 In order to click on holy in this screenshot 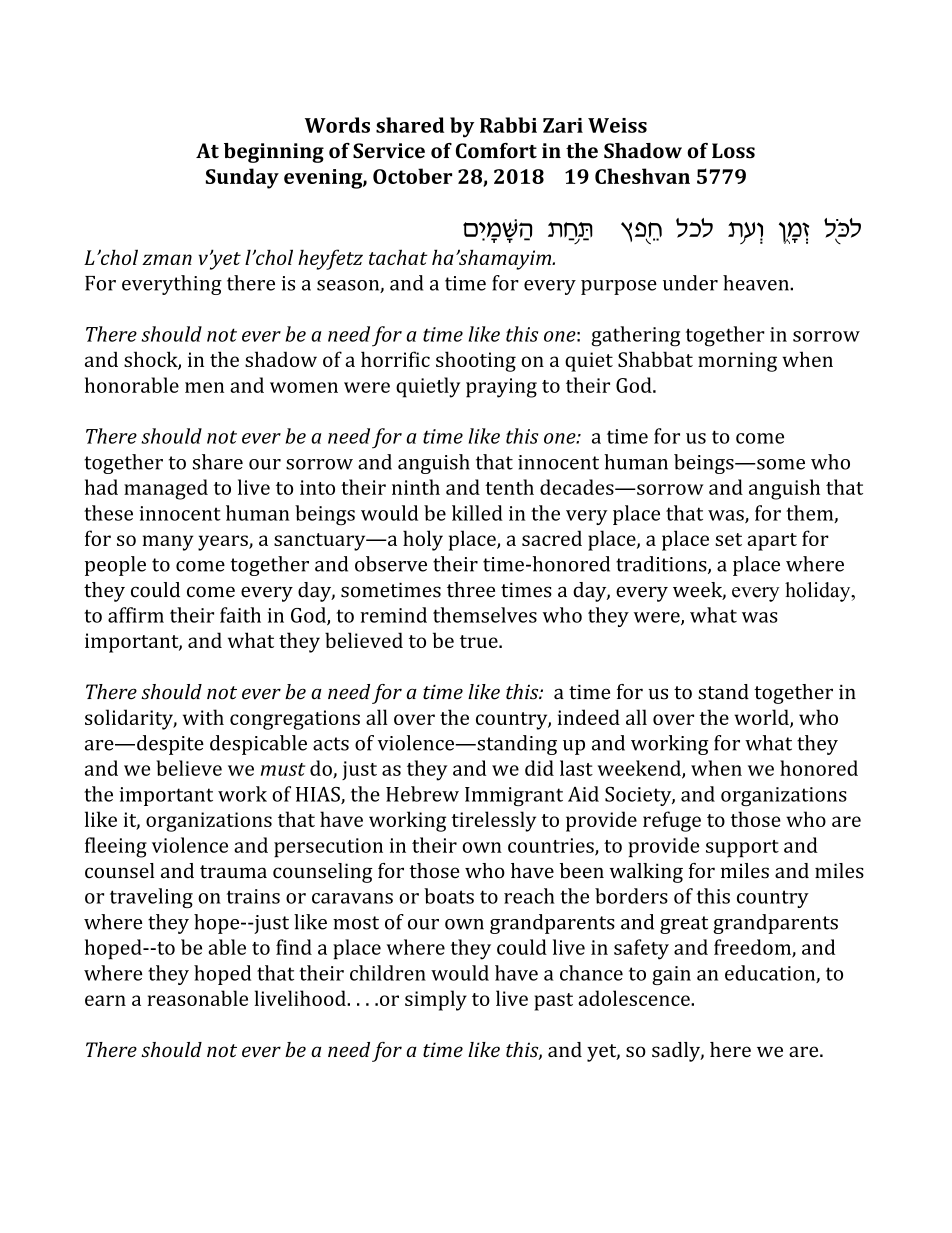, I will do `click(423, 540)`.
